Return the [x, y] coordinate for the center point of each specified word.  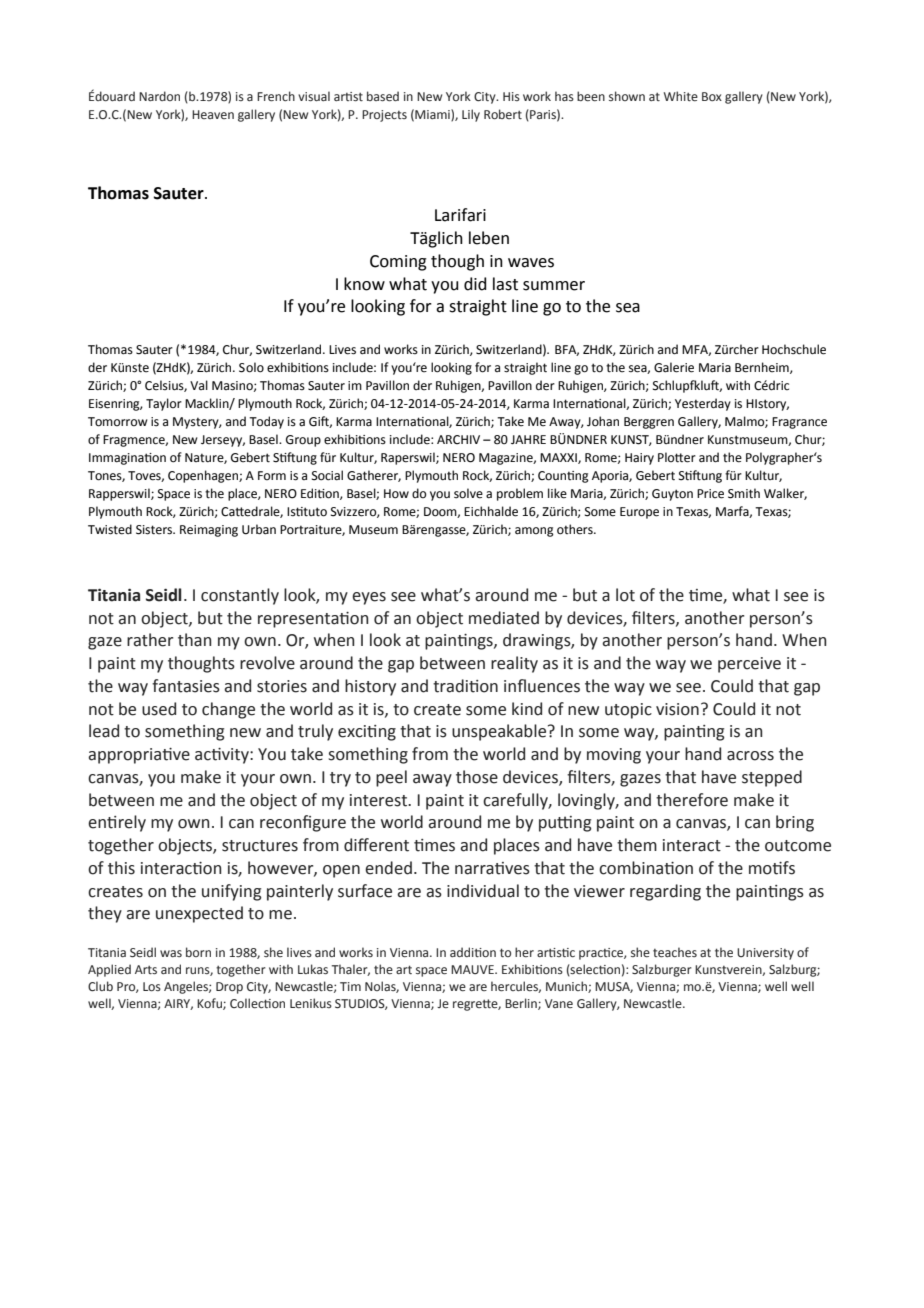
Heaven [213, 114]
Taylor [164, 404]
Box [712, 96]
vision [677, 709]
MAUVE [473, 969]
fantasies [186, 686]
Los [152, 986]
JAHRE [528, 440]
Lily [471, 115]
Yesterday [703, 404]
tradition [465, 686]
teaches [675, 952]
